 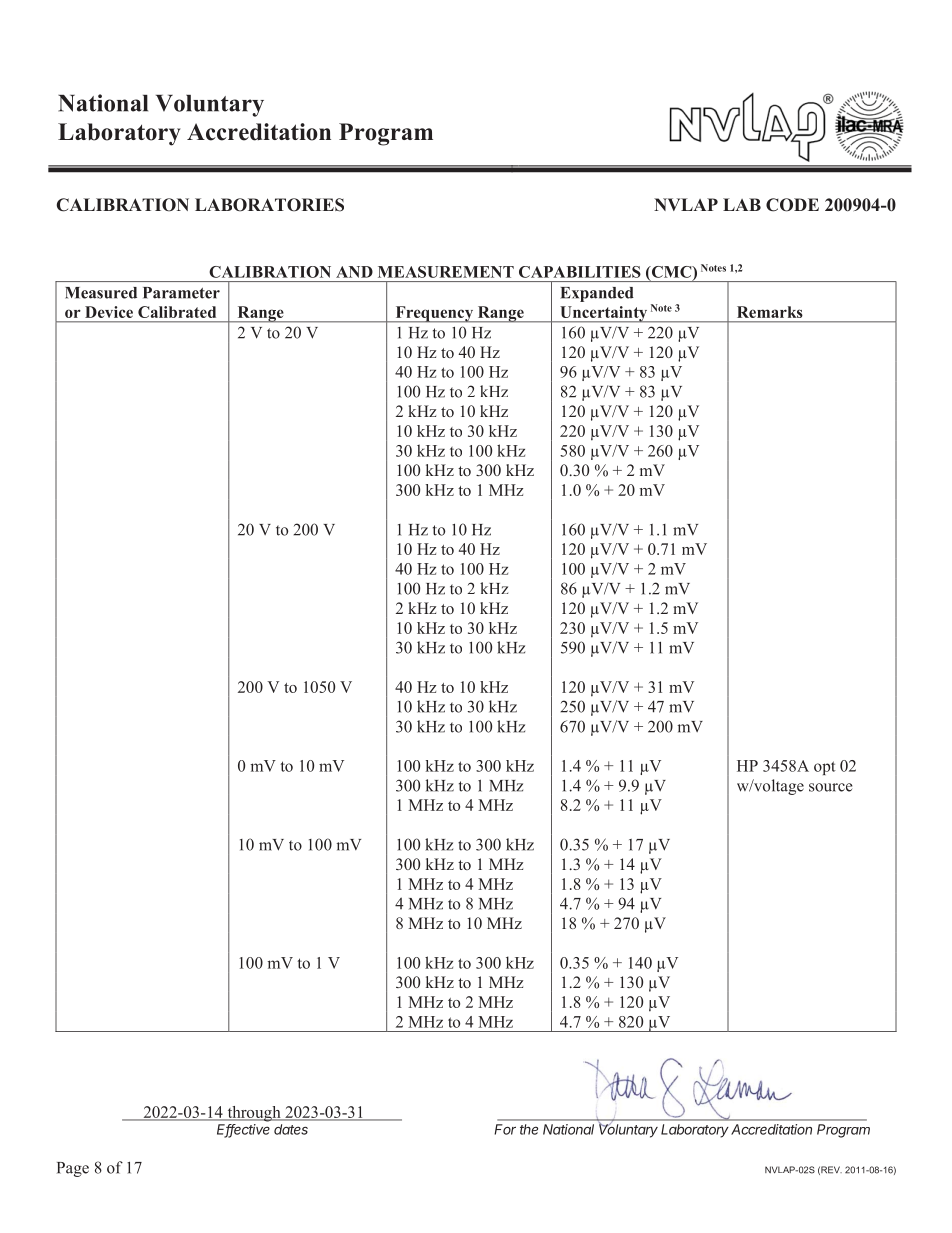 What do you see at coordinates (505, 1129) in the screenshot?
I see `For` at bounding box center [505, 1129].
